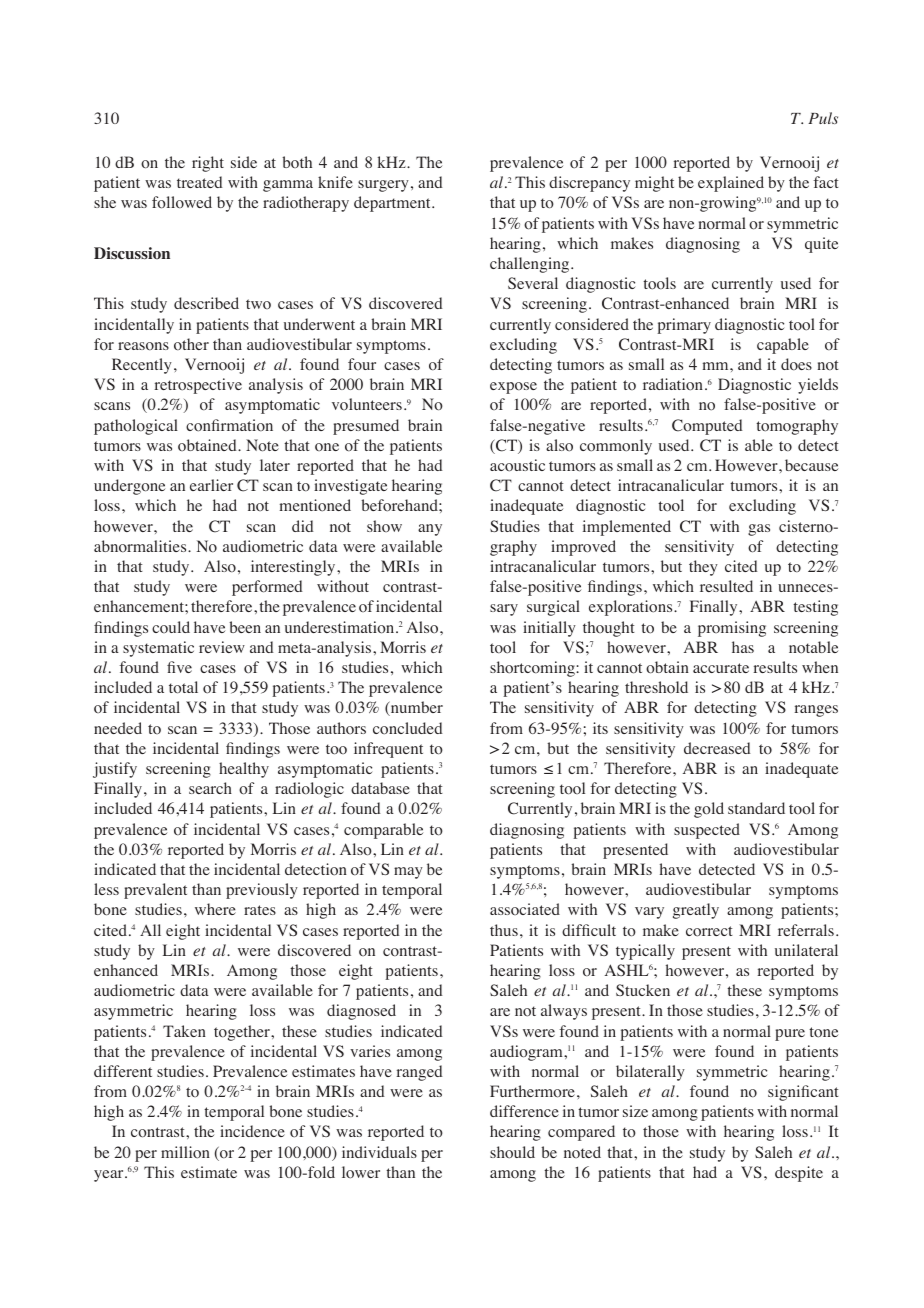  Describe the element at coordinates (731, 184) in the page. I see `explained` at that location.
